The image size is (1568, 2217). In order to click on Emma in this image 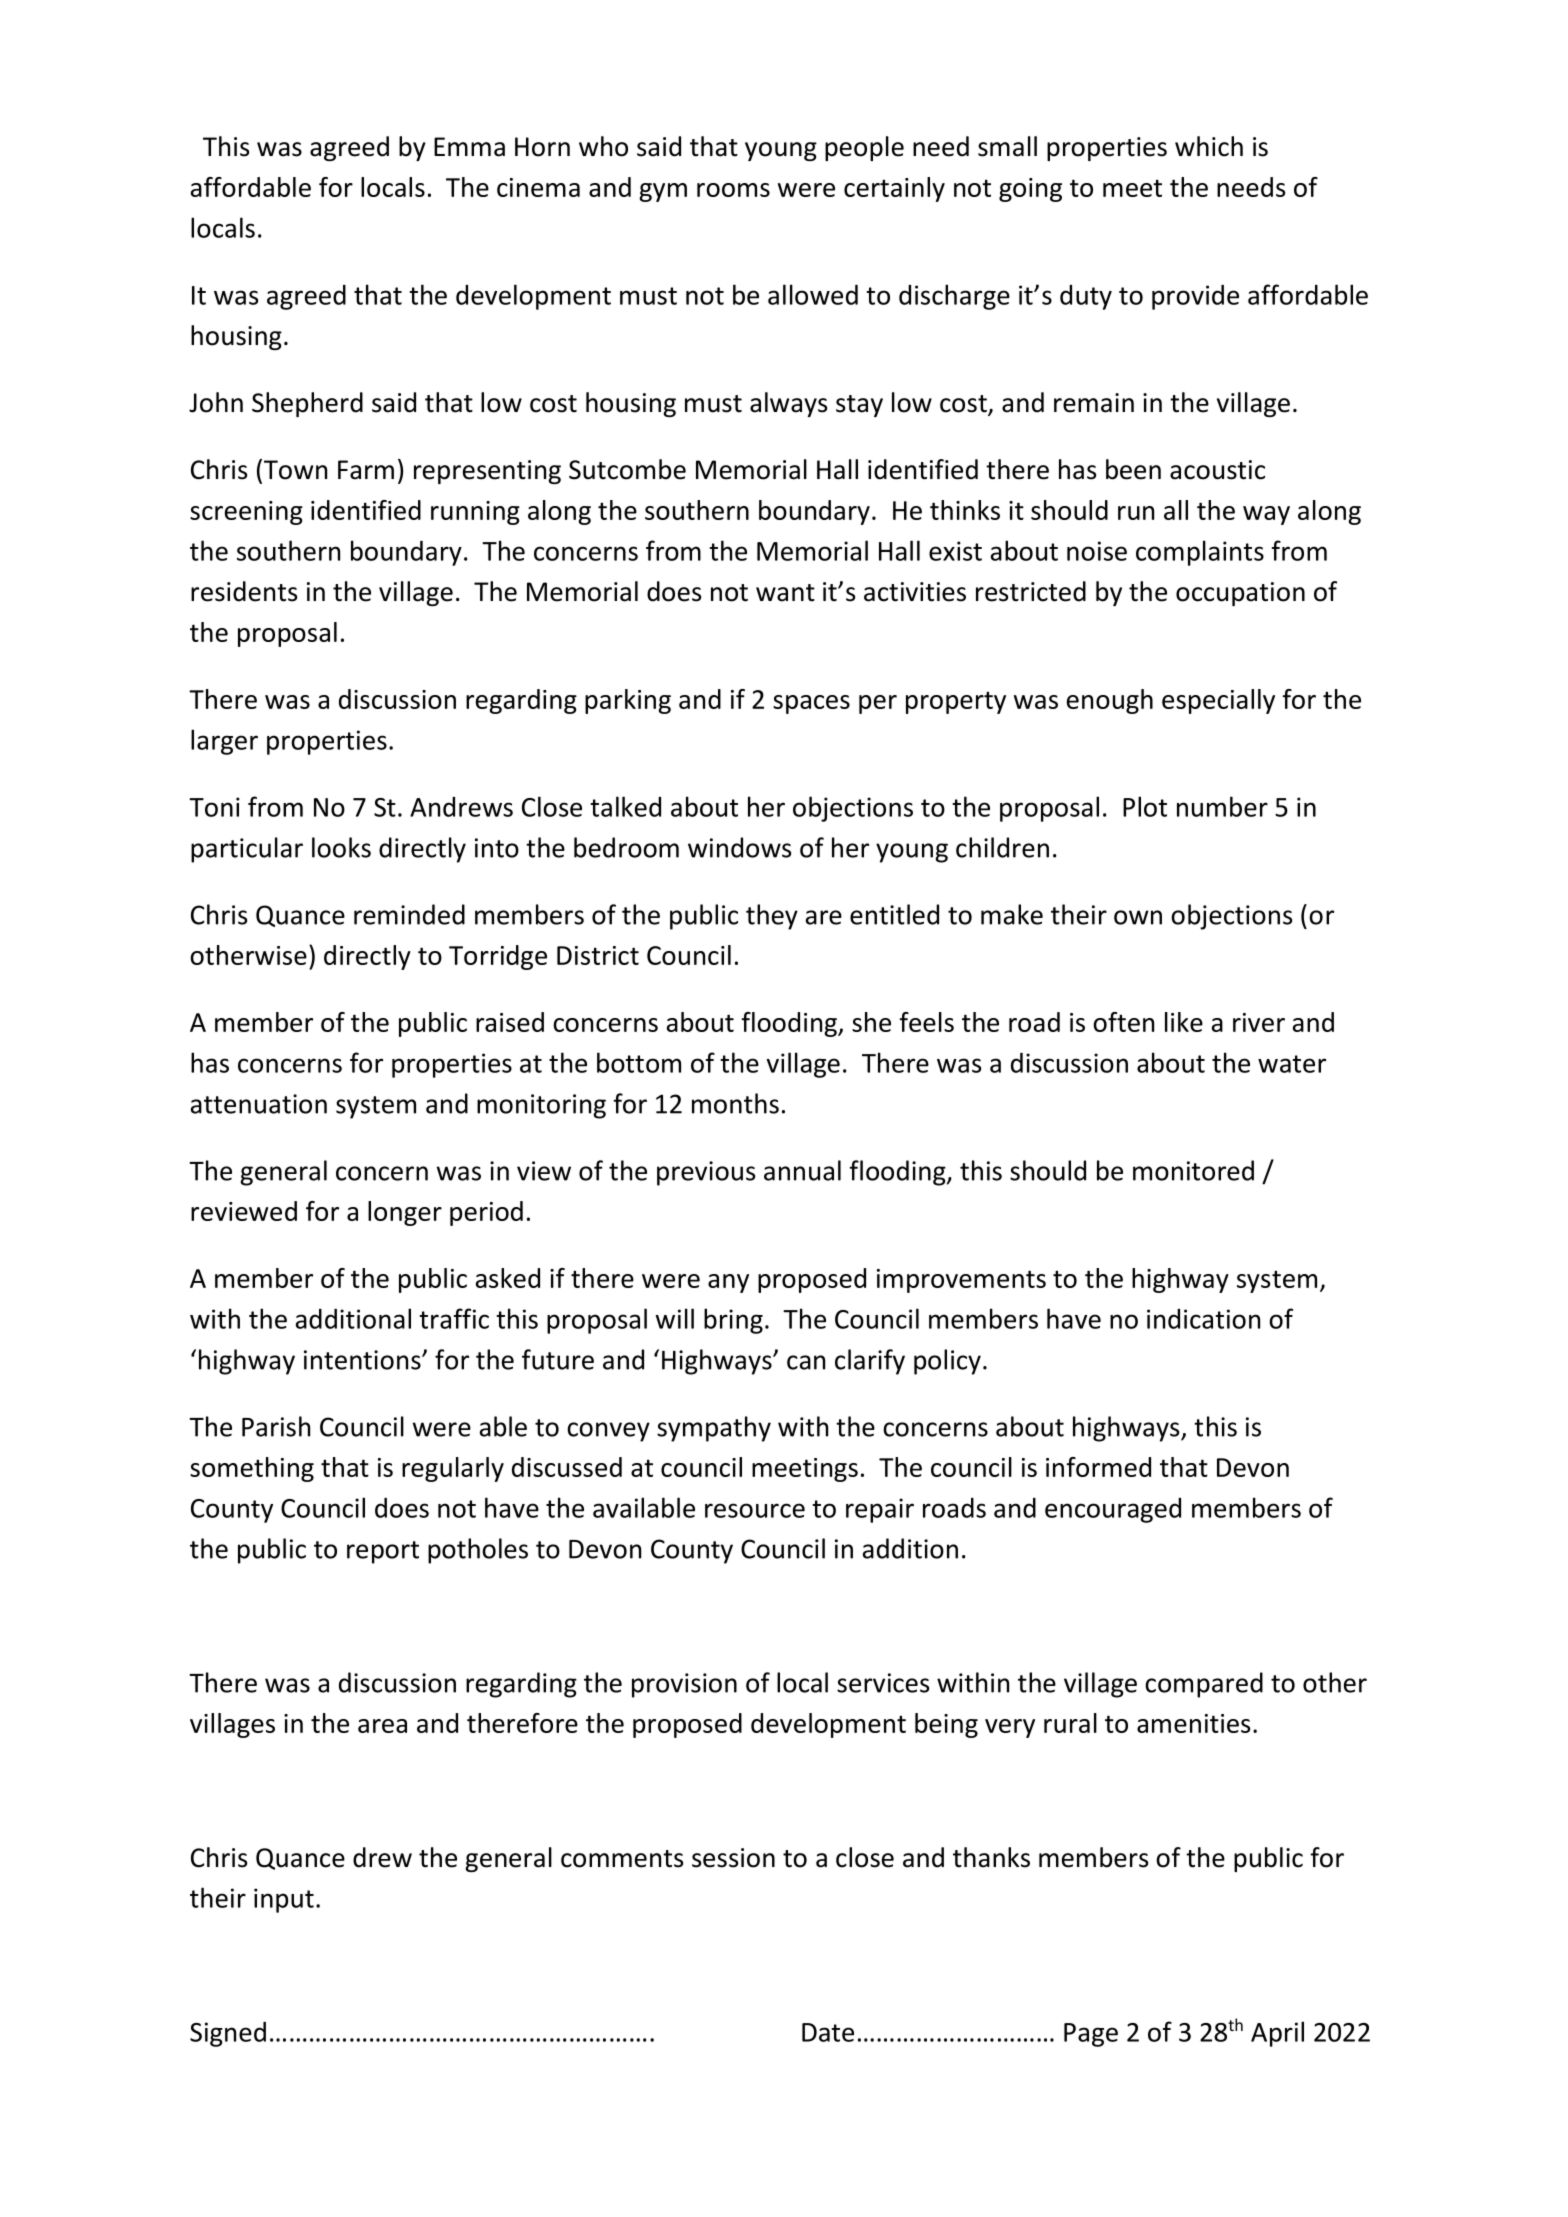, I will do `click(469, 147)`.
